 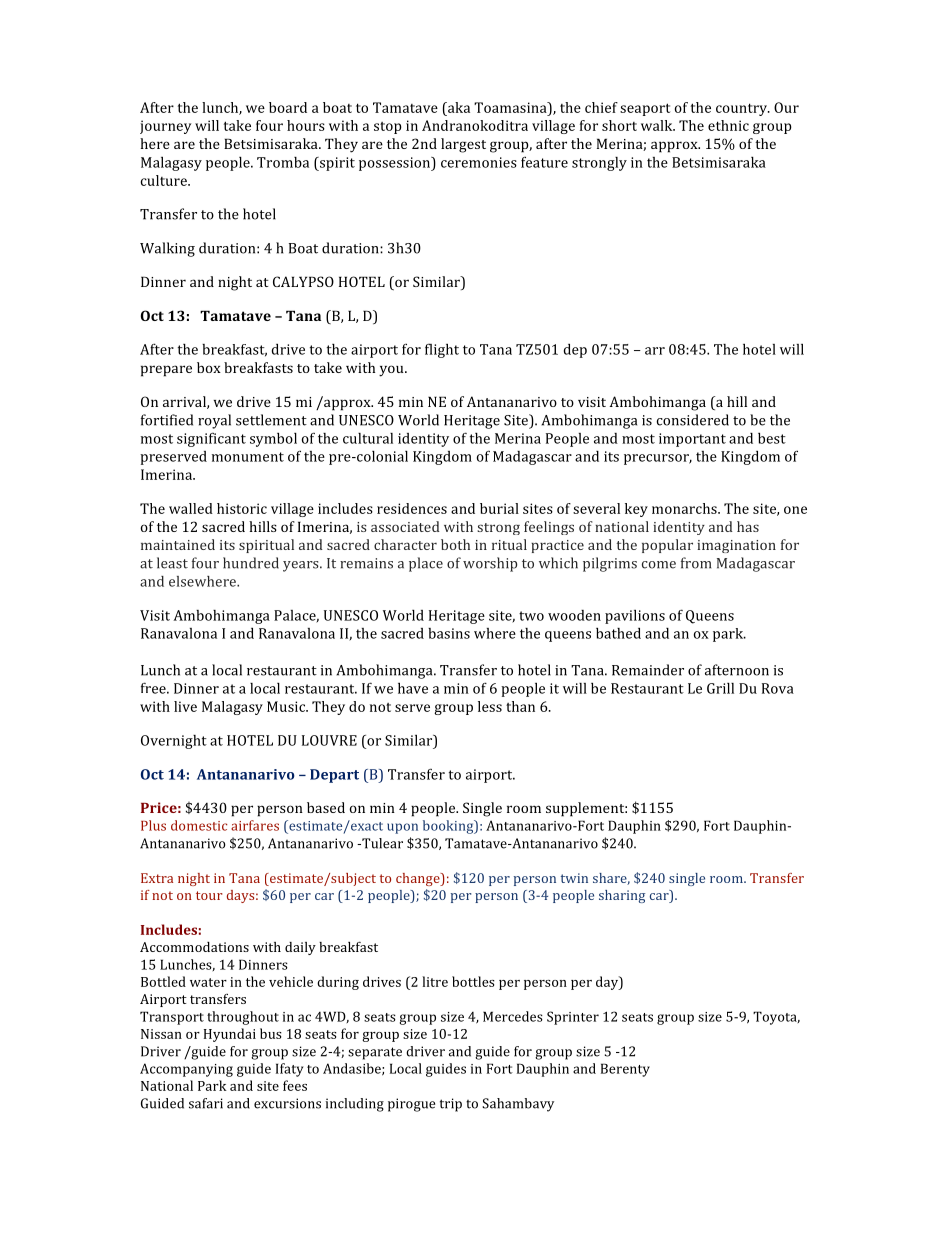 I want to click on from, so click(x=696, y=563).
